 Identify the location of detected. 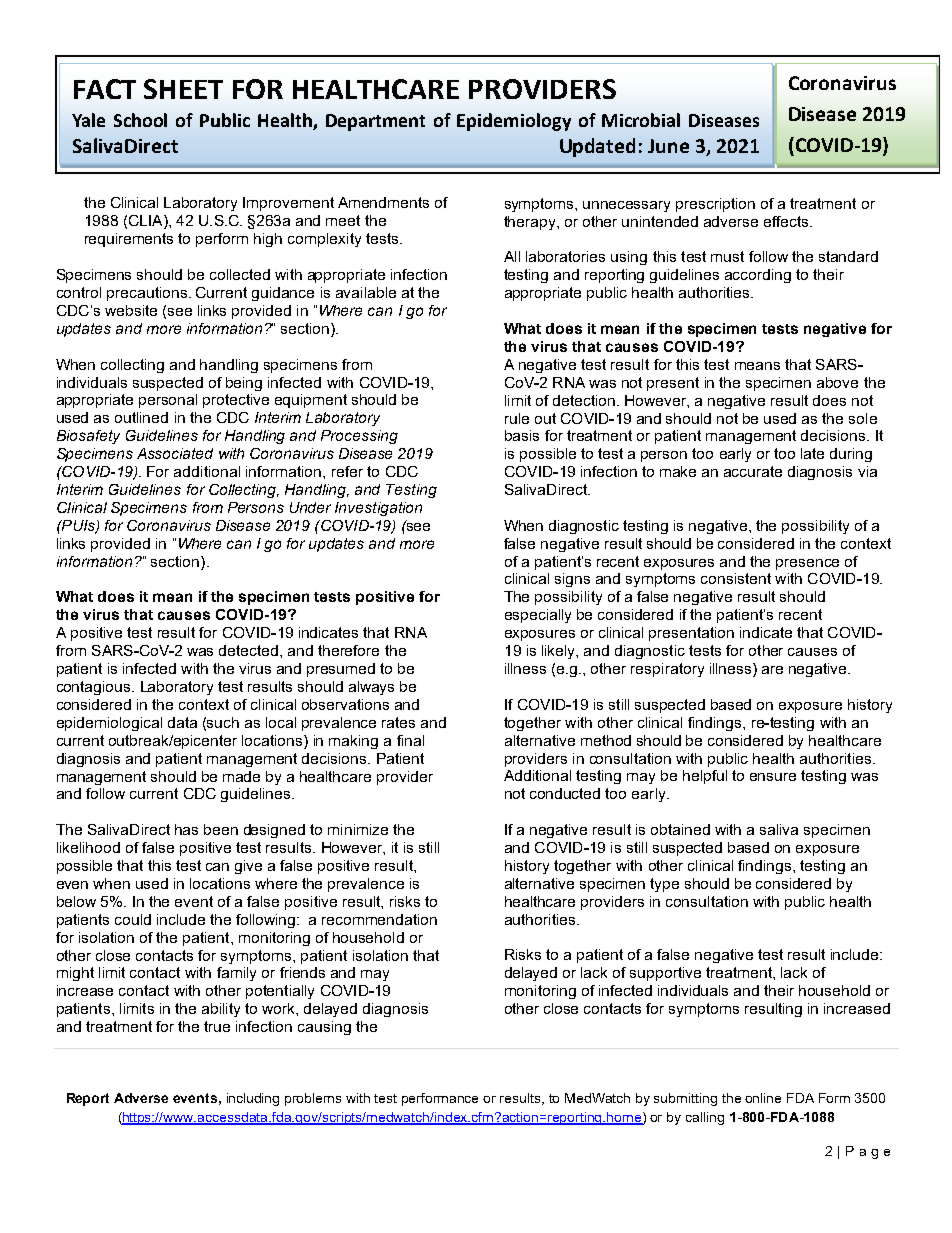
(248, 650).
